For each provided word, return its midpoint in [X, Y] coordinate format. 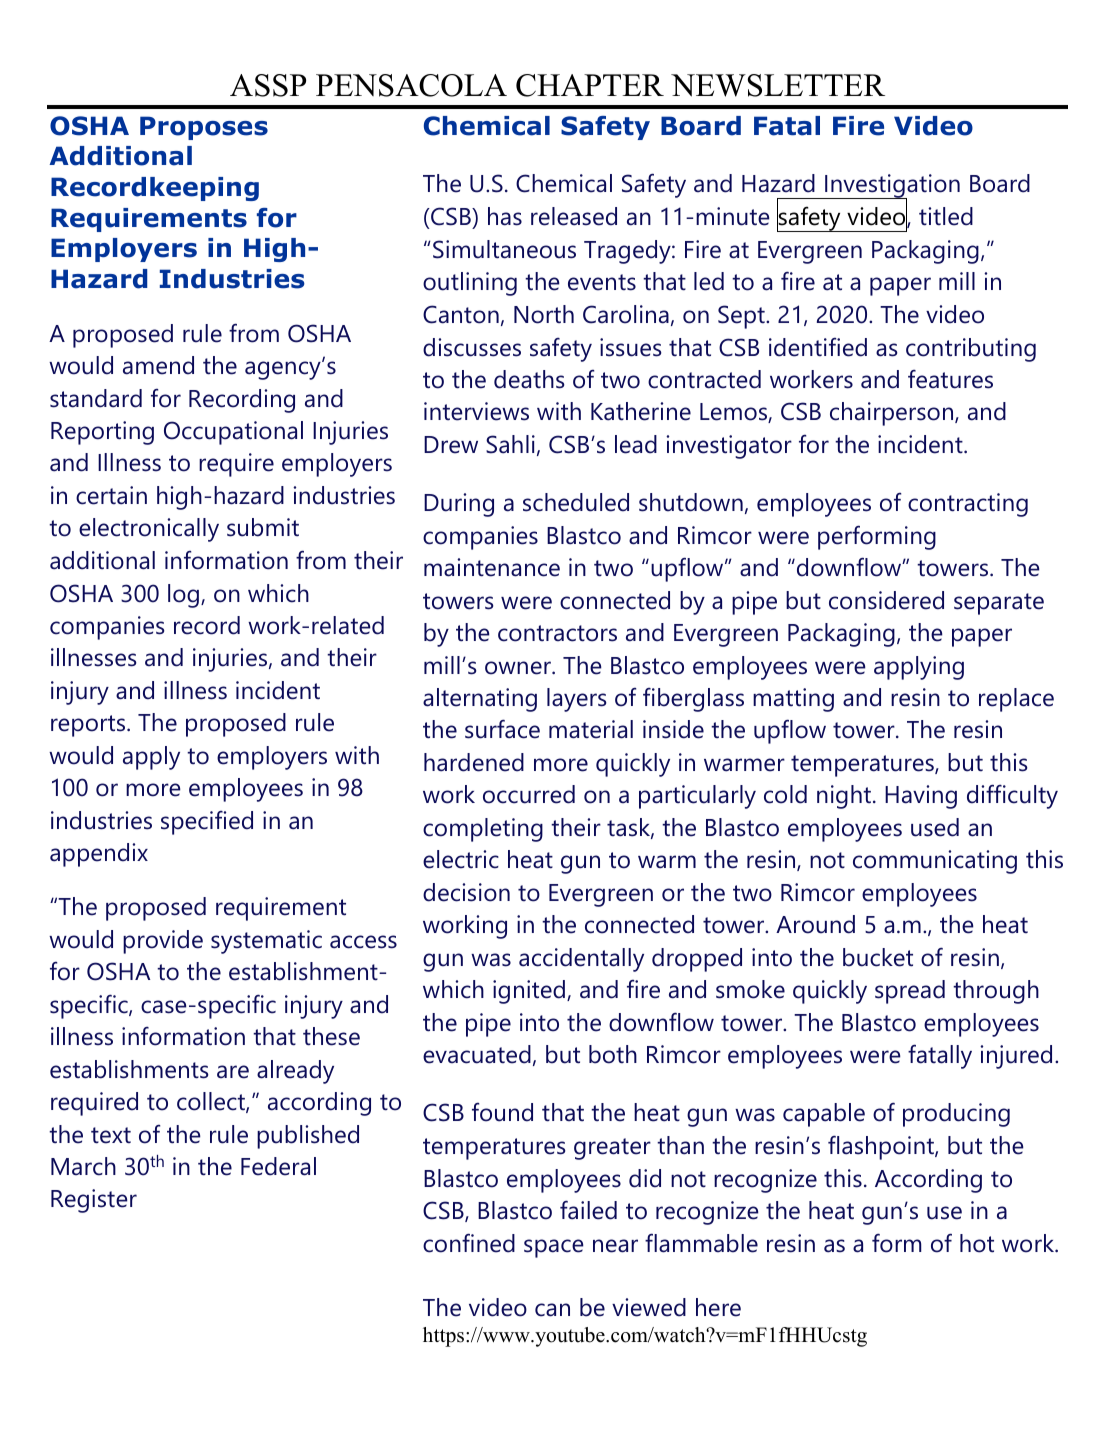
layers [577, 700]
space [554, 1248]
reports [89, 726]
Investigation [891, 187]
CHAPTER [590, 85]
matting [793, 700]
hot [977, 1243]
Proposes [204, 128]
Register [94, 1201]
